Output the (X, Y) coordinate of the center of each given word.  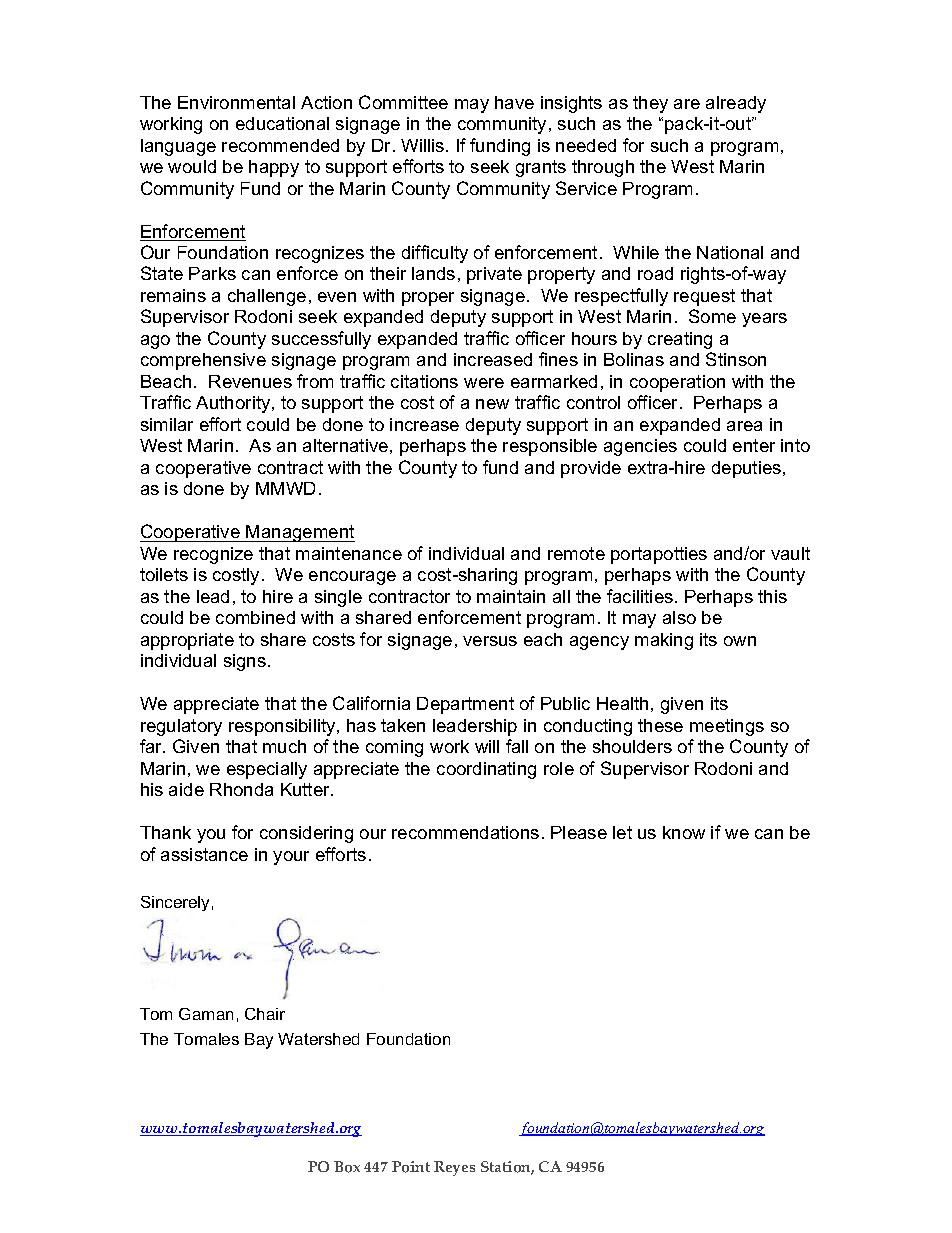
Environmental (236, 102)
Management (300, 533)
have (514, 102)
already (736, 104)
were (484, 383)
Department (465, 705)
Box (347, 1167)
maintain (511, 596)
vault (790, 553)
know (684, 832)
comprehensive (203, 361)
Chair (265, 1014)
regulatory (181, 727)
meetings (727, 727)
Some (712, 316)
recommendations (465, 832)
